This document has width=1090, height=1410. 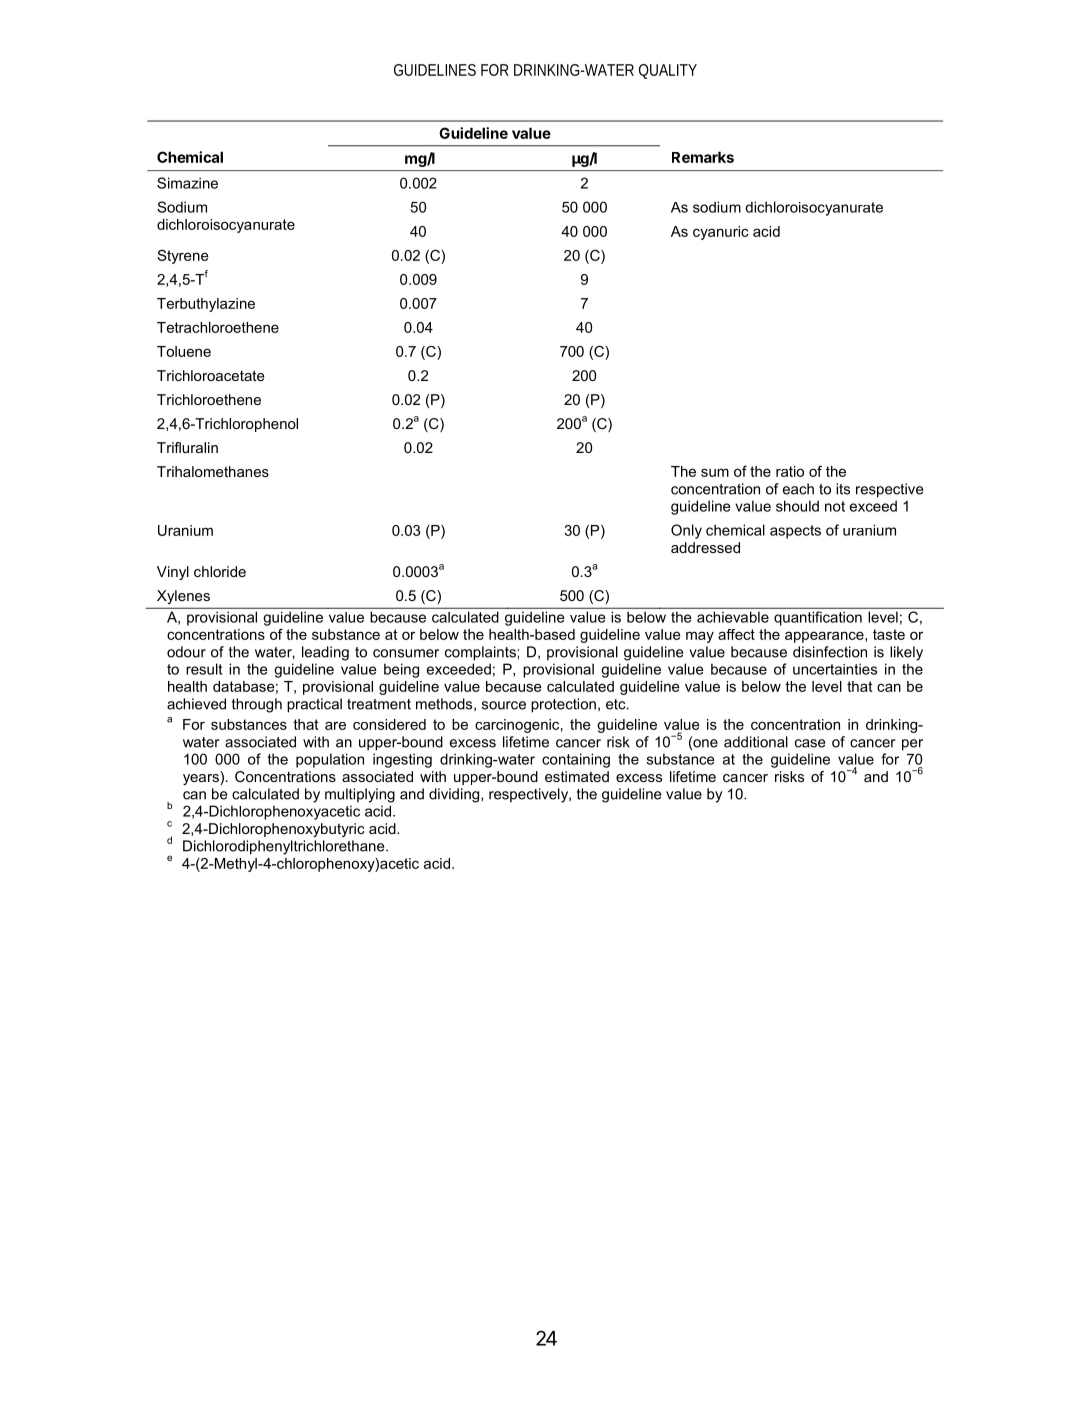 What do you see at coordinates (202, 778) in the document?
I see `years` at bounding box center [202, 778].
